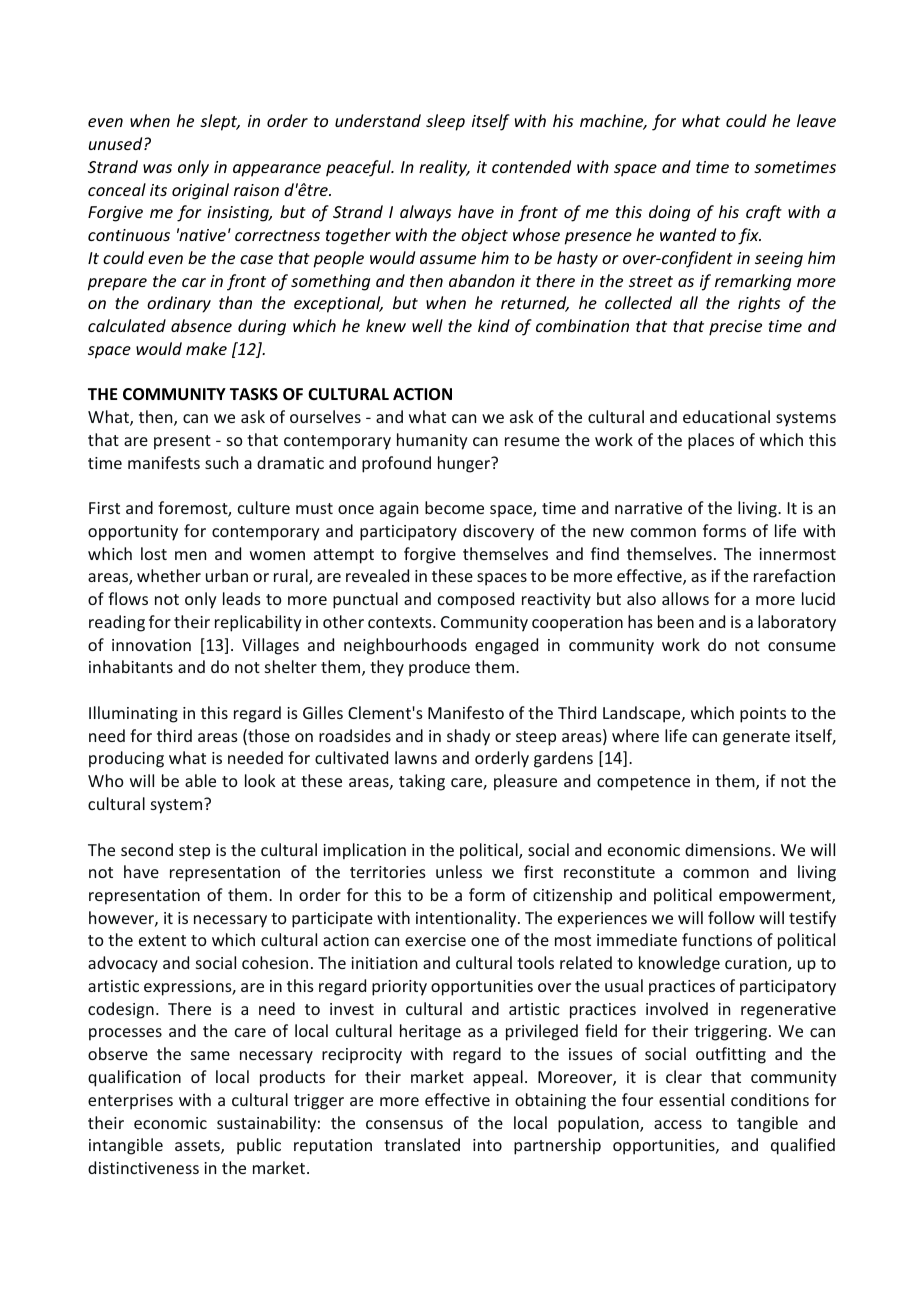  Describe the element at coordinates (198, 1147) in the screenshot. I see `assets` at that location.
